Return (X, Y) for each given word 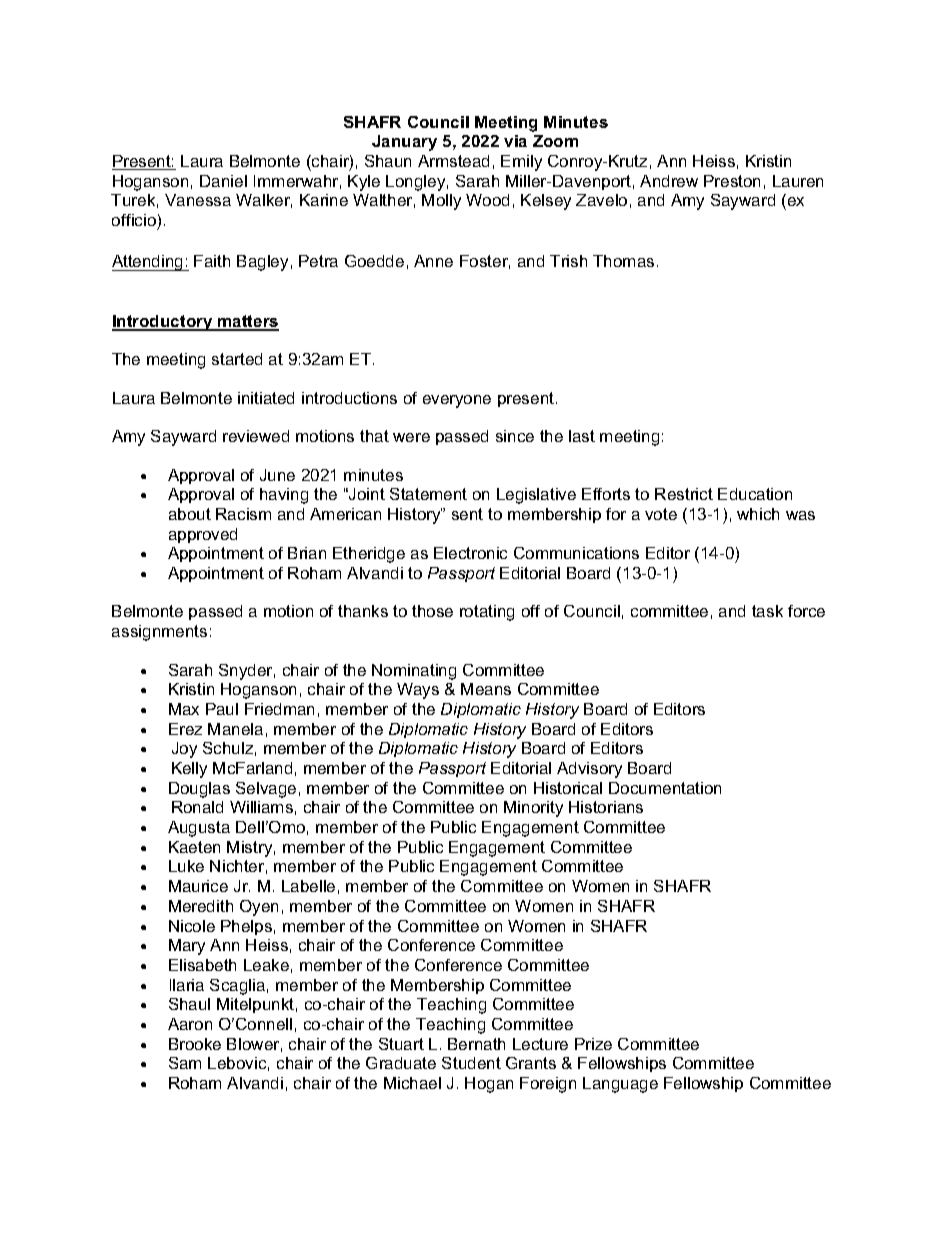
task (767, 611)
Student (471, 1063)
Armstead (453, 161)
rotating (487, 613)
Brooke (195, 1044)
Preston (732, 181)
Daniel (223, 181)
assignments (159, 633)
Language (620, 1085)
